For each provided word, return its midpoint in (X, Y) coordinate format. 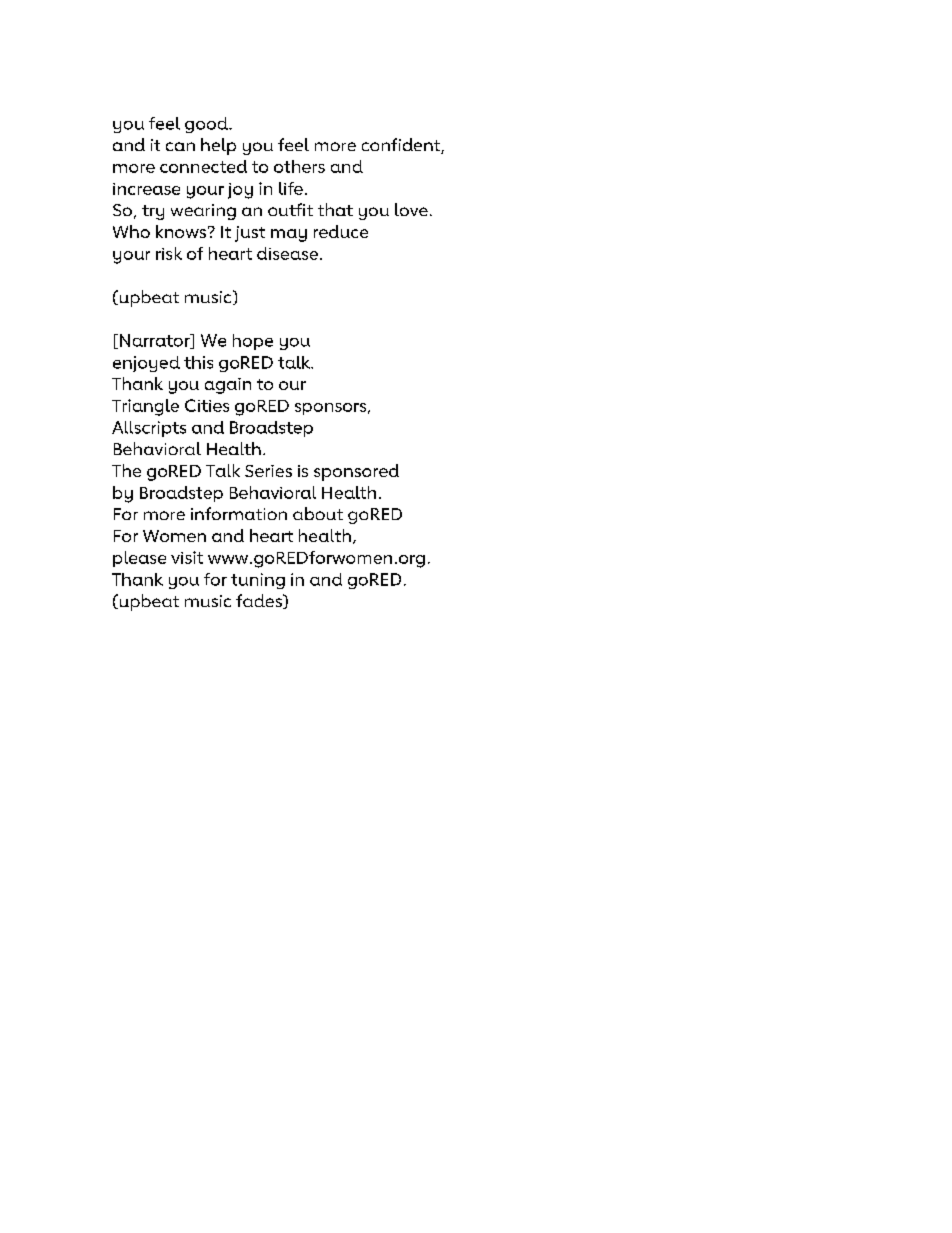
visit (187, 557)
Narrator (156, 341)
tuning (258, 581)
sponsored (356, 472)
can (180, 146)
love (411, 209)
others (299, 166)
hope (253, 342)
